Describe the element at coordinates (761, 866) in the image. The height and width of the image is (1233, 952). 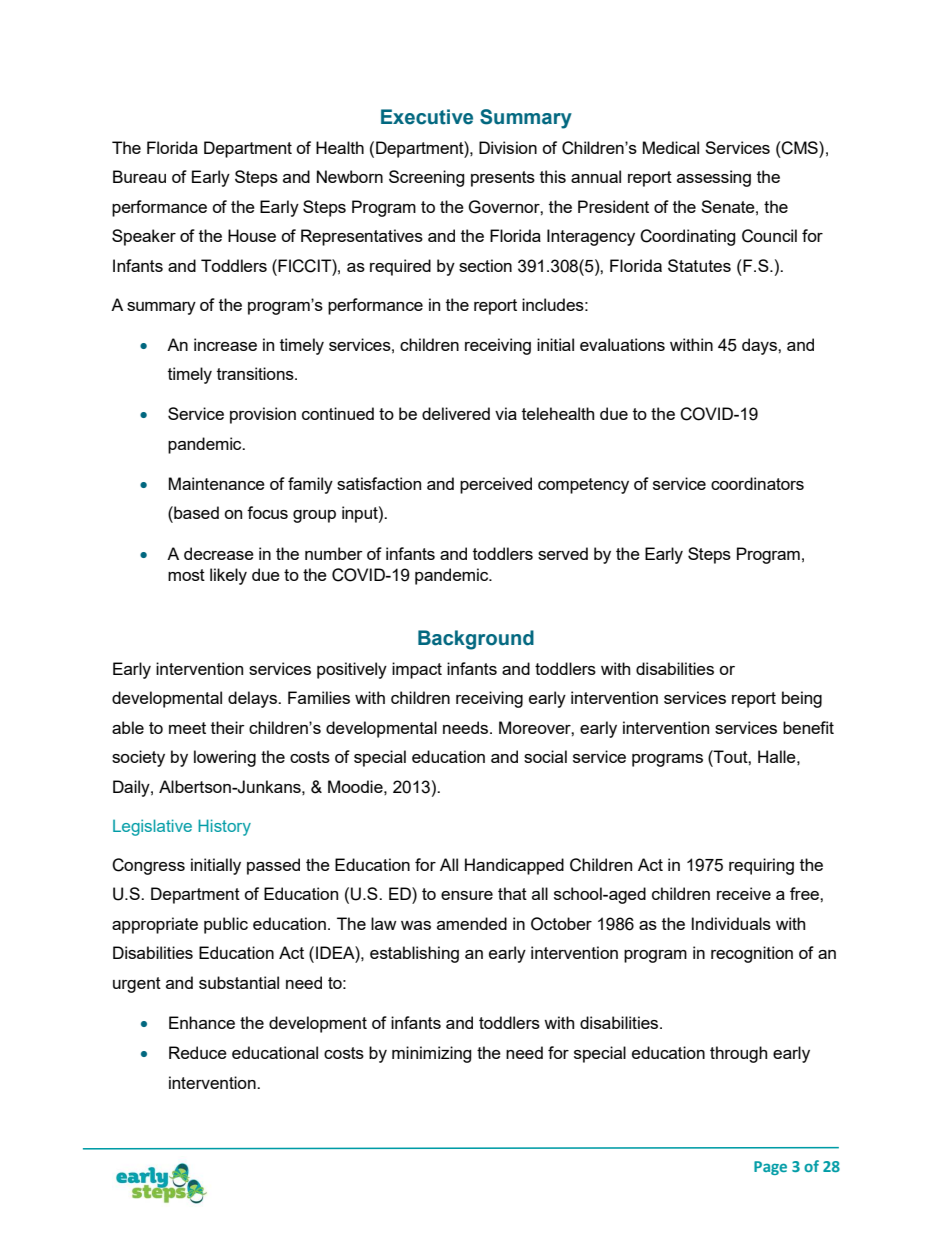
I see `requiring` at that location.
